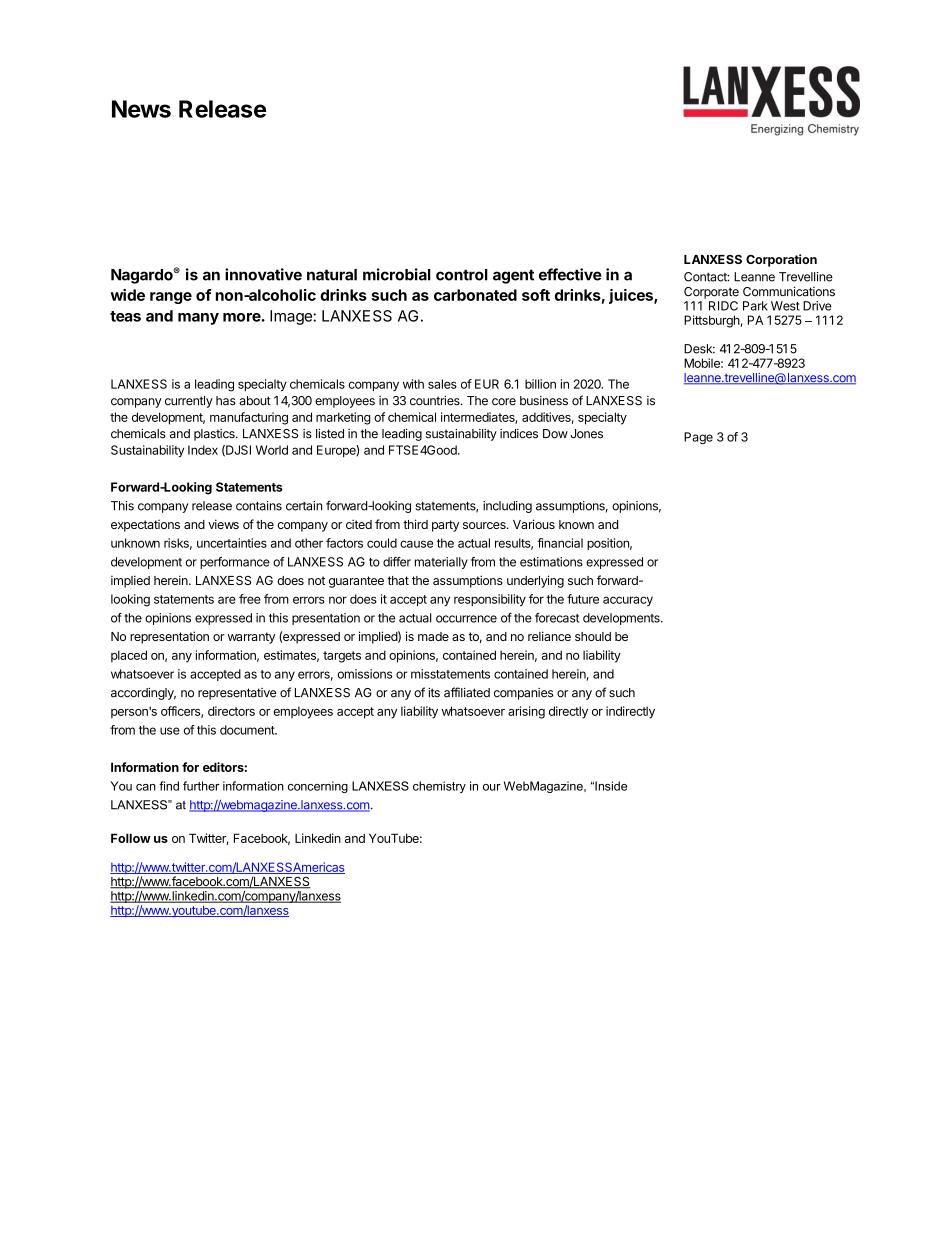  What do you see at coordinates (628, 601) in the screenshot?
I see `accuracy` at bounding box center [628, 601].
